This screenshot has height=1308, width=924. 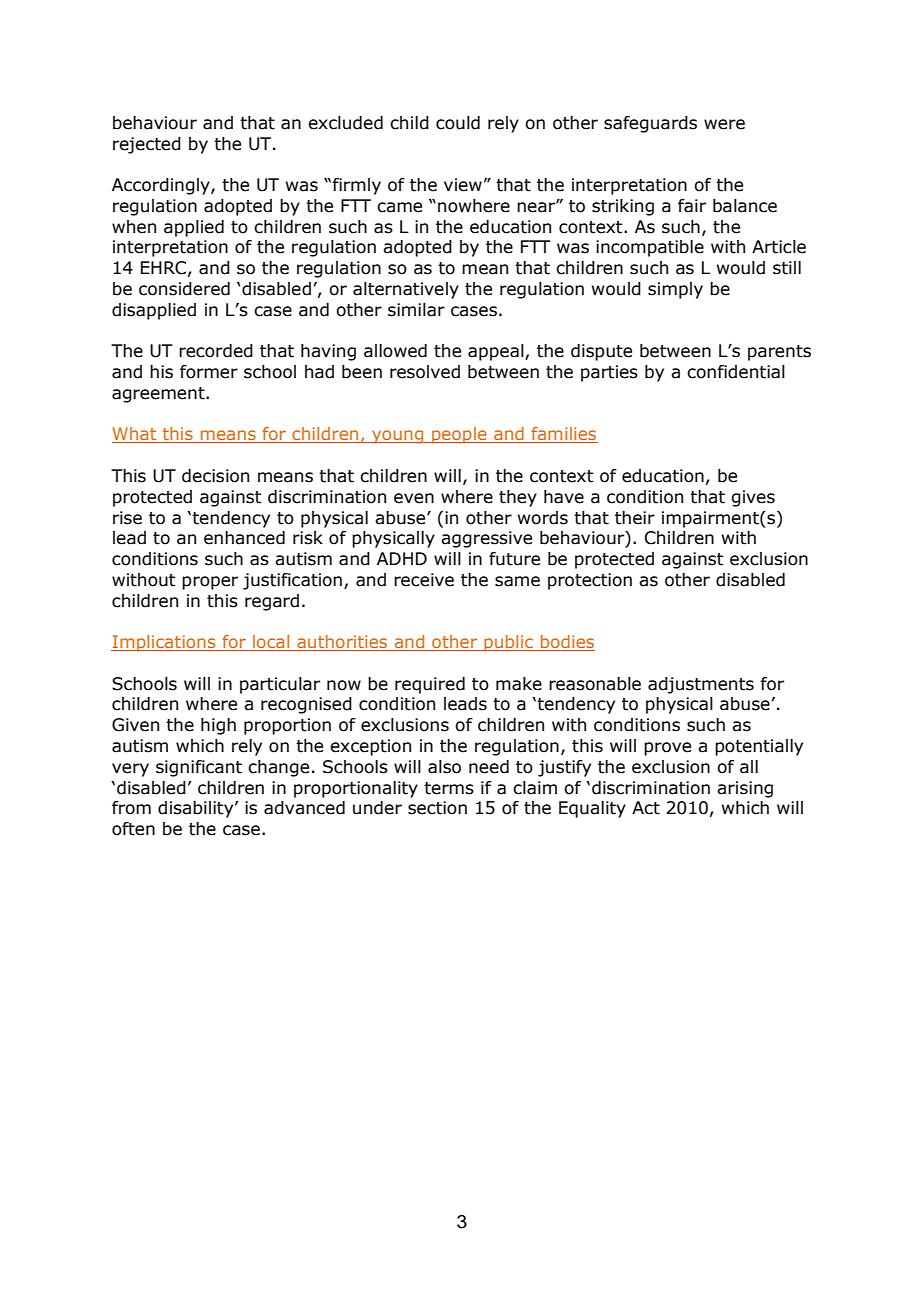 I want to click on were, so click(x=724, y=124).
